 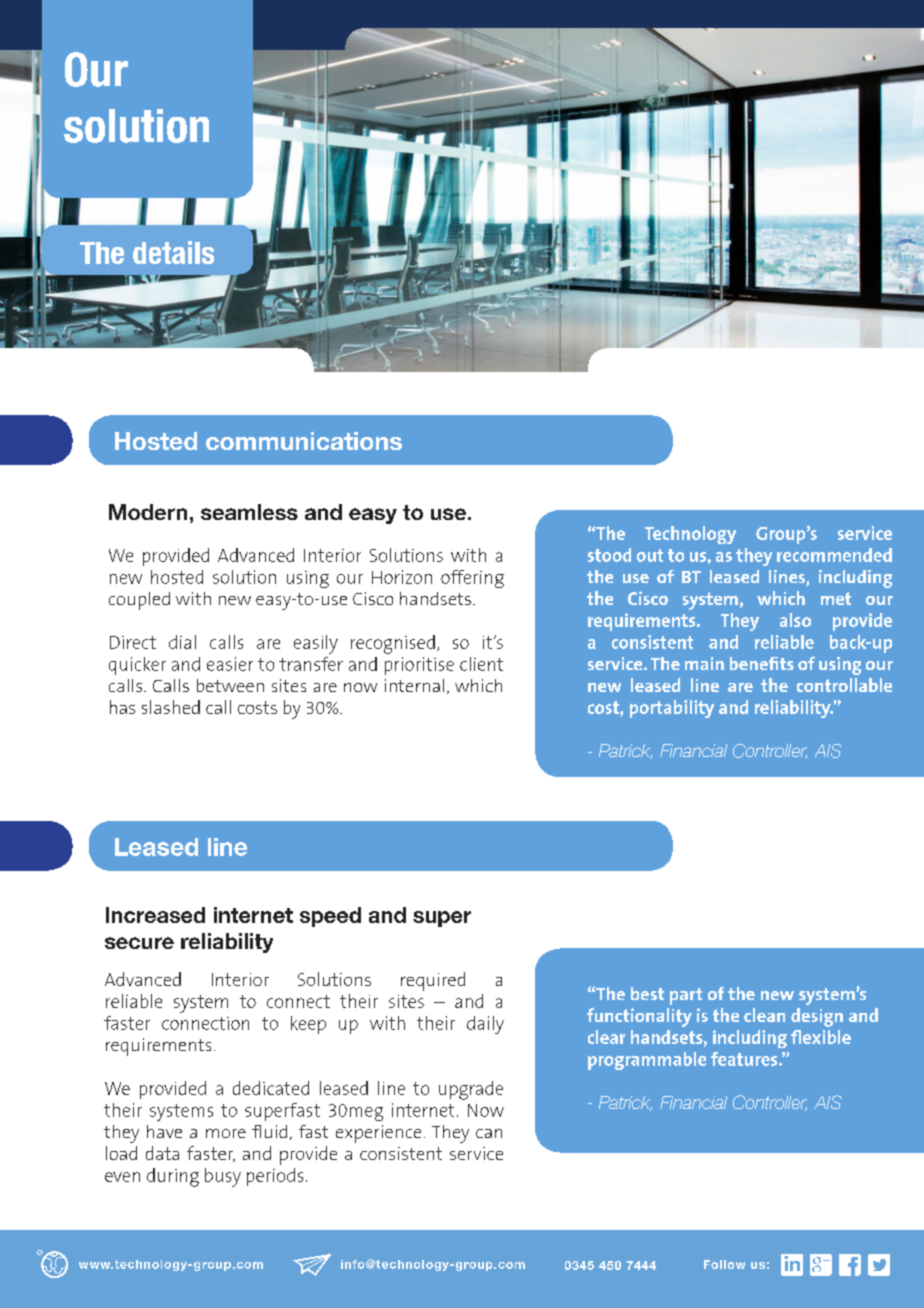 What do you see at coordinates (650, 555) in the image?
I see `out` at bounding box center [650, 555].
